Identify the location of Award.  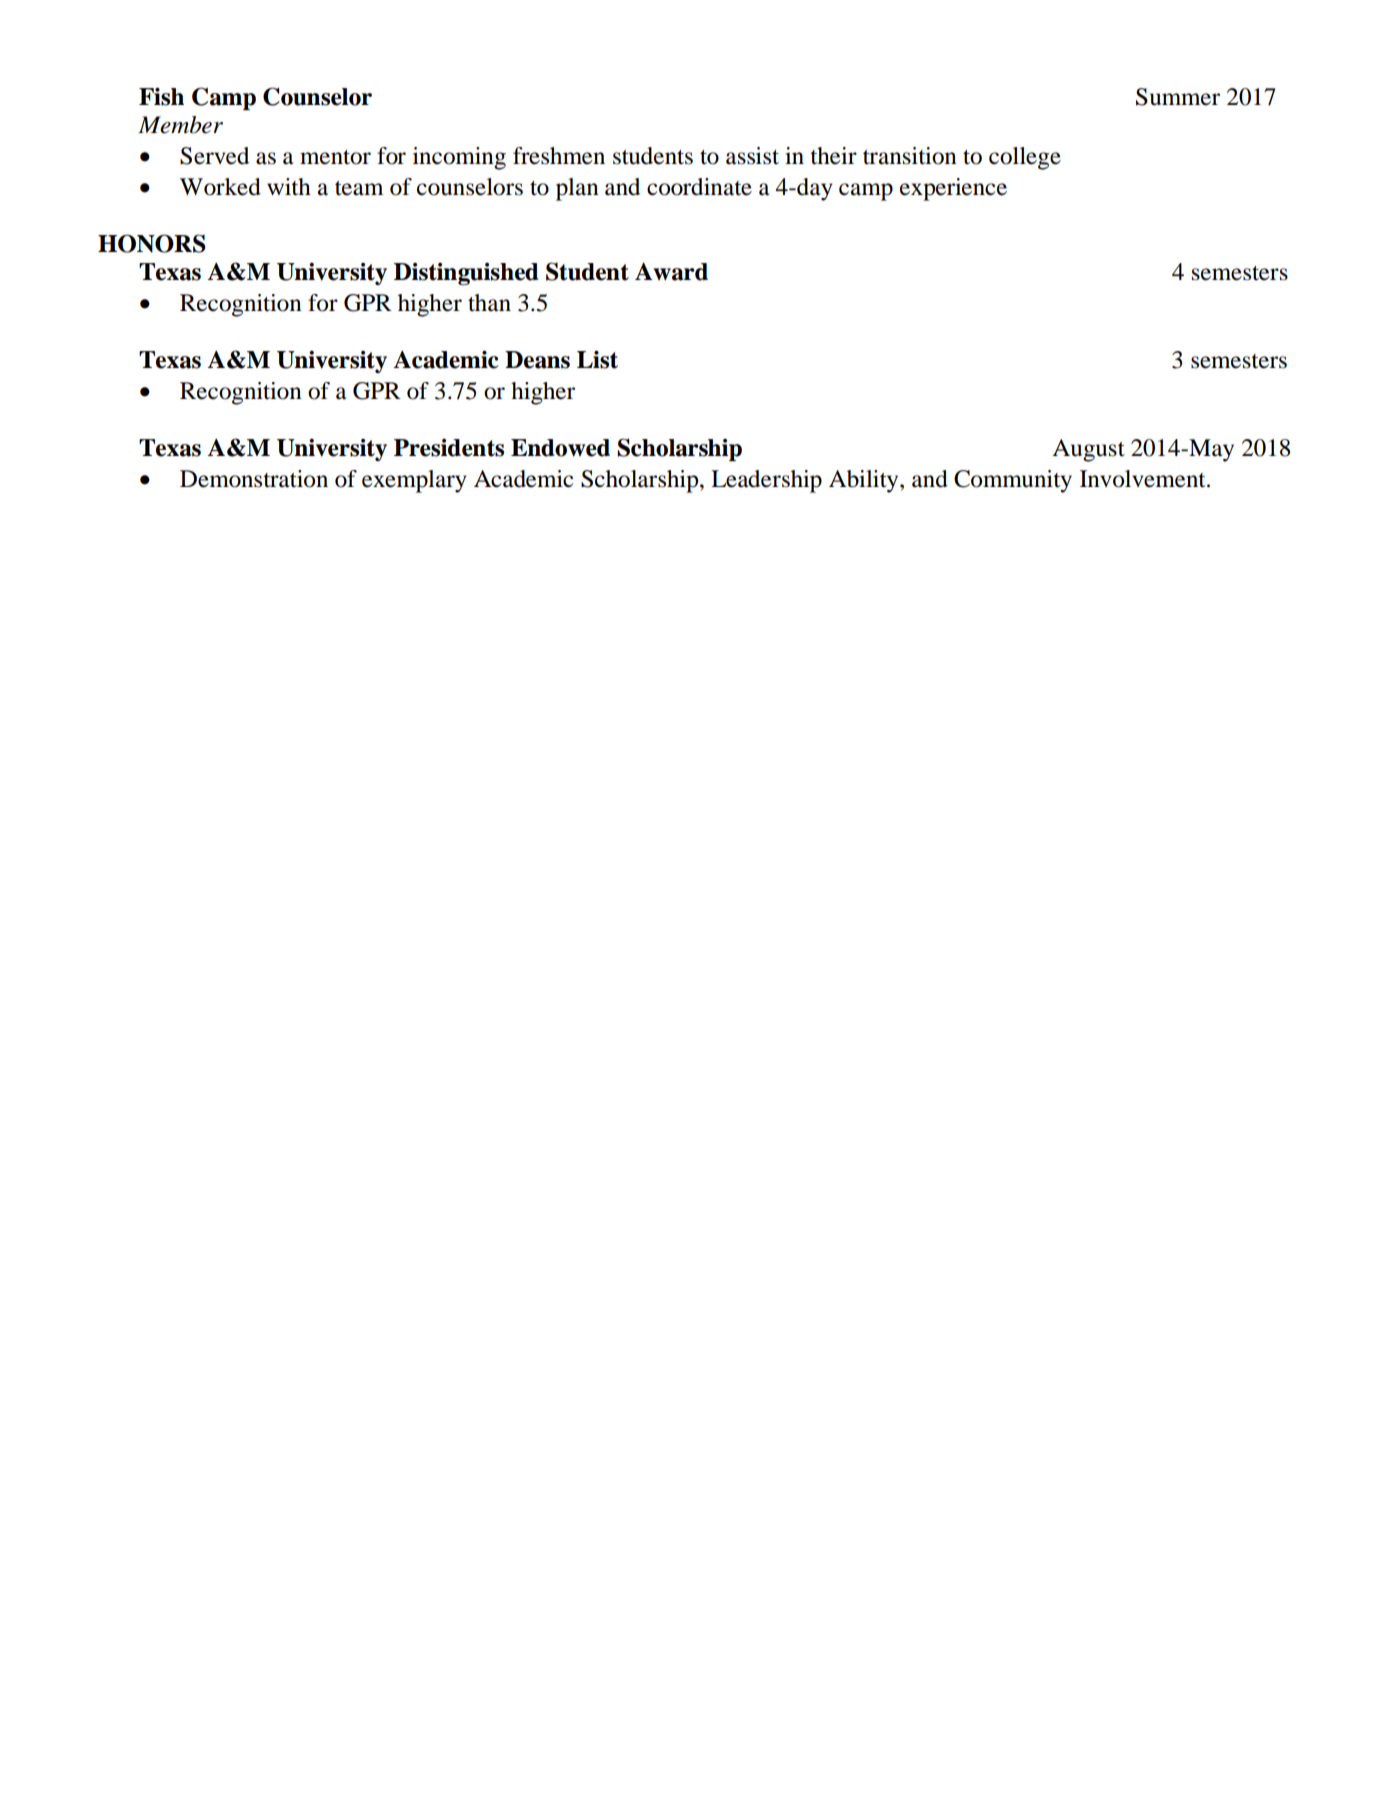
(671, 272).
